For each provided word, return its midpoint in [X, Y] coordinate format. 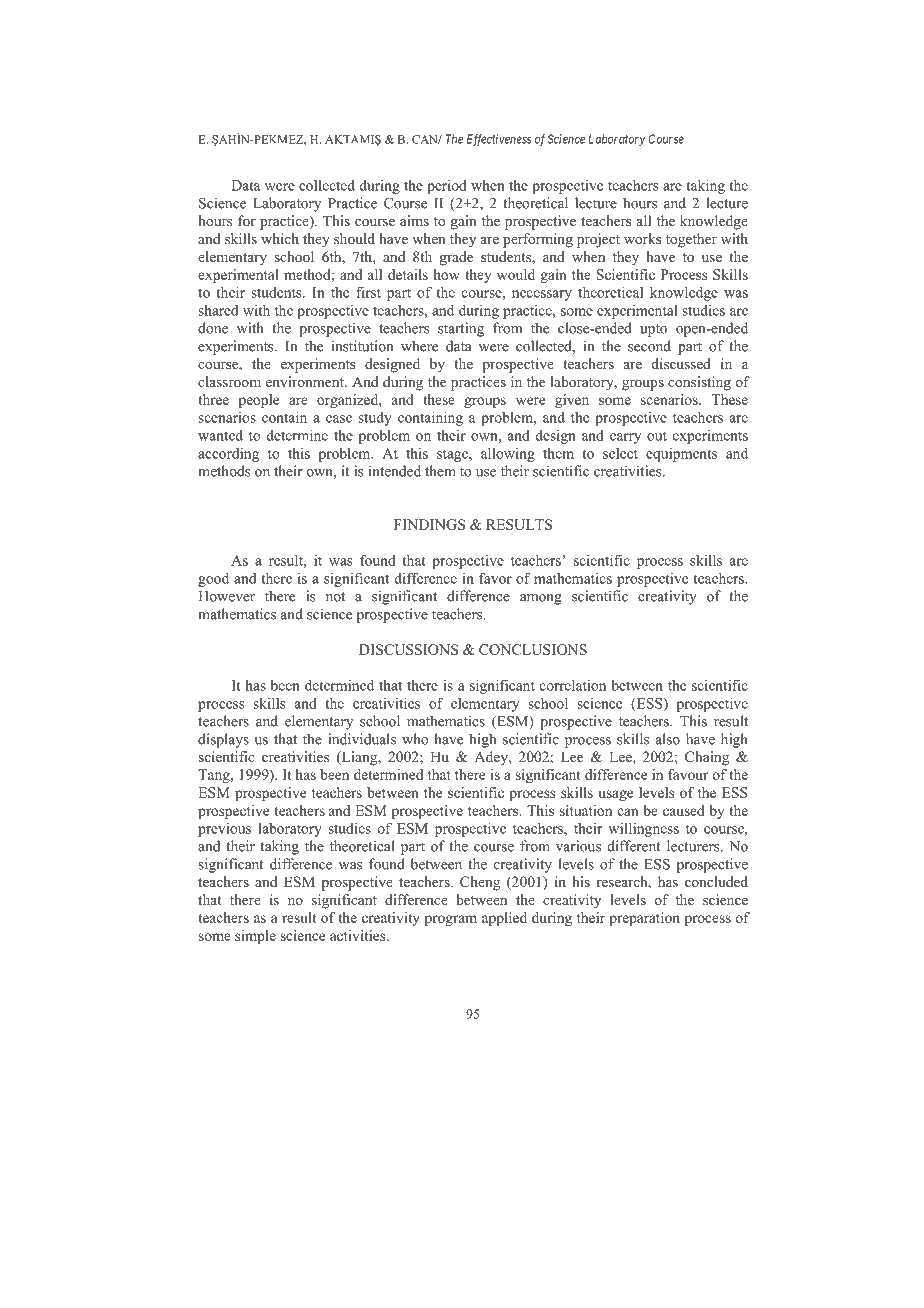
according [228, 455]
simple [255, 937]
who [415, 739]
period [447, 187]
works [642, 238]
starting [461, 329]
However [227, 596]
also [668, 739]
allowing [508, 455]
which [280, 238]
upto [653, 330]
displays [223, 740]
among [541, 599]
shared [218, 310]
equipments [681, 455]
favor [495, 578]
